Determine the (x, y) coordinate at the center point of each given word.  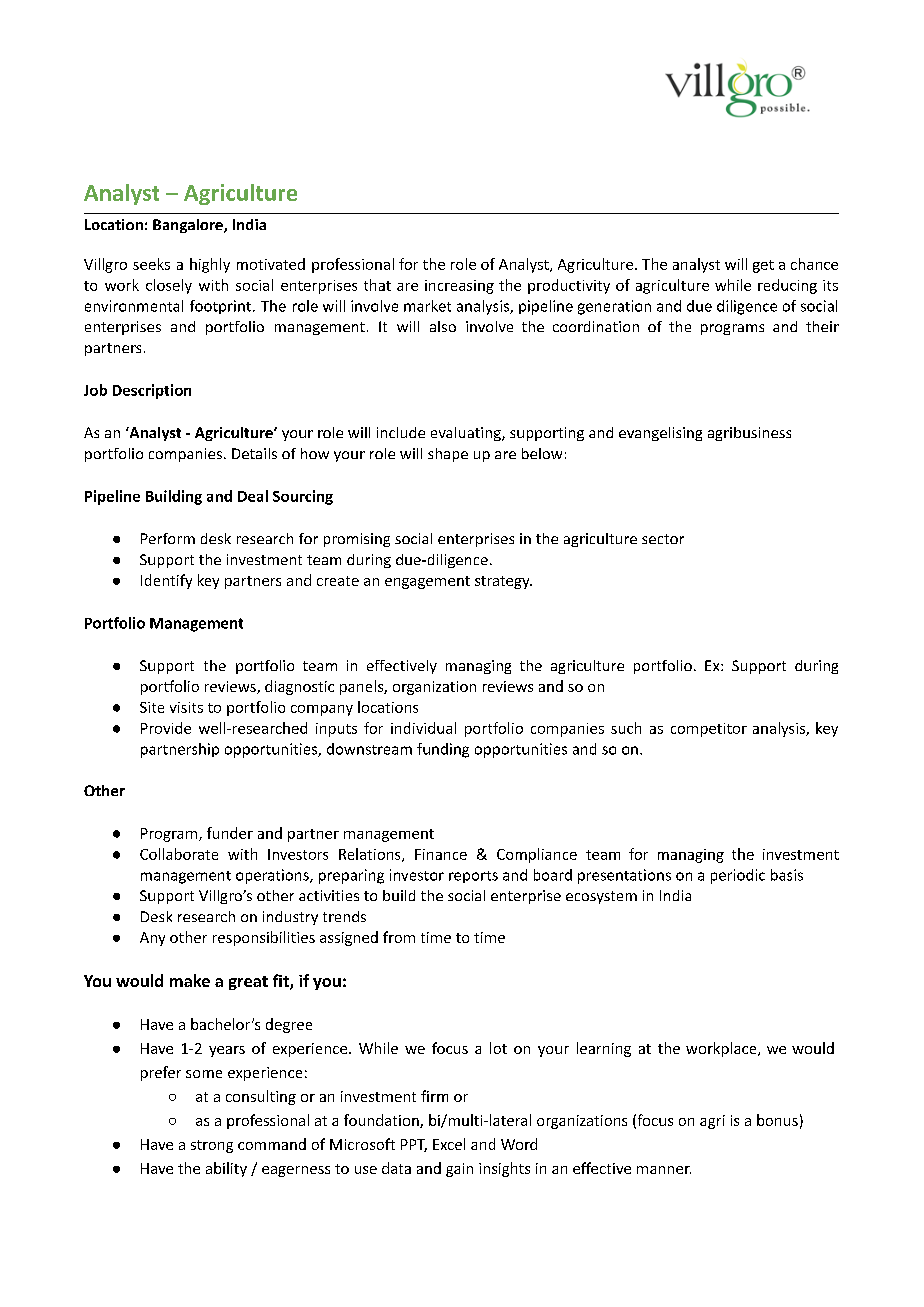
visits (186, 707)
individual (423, 728)
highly (210, 265)
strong (212, 1146)
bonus (777, 1120)
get (763, 266)
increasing (459, 287)
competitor (709, 730)
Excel (449, 1144)
